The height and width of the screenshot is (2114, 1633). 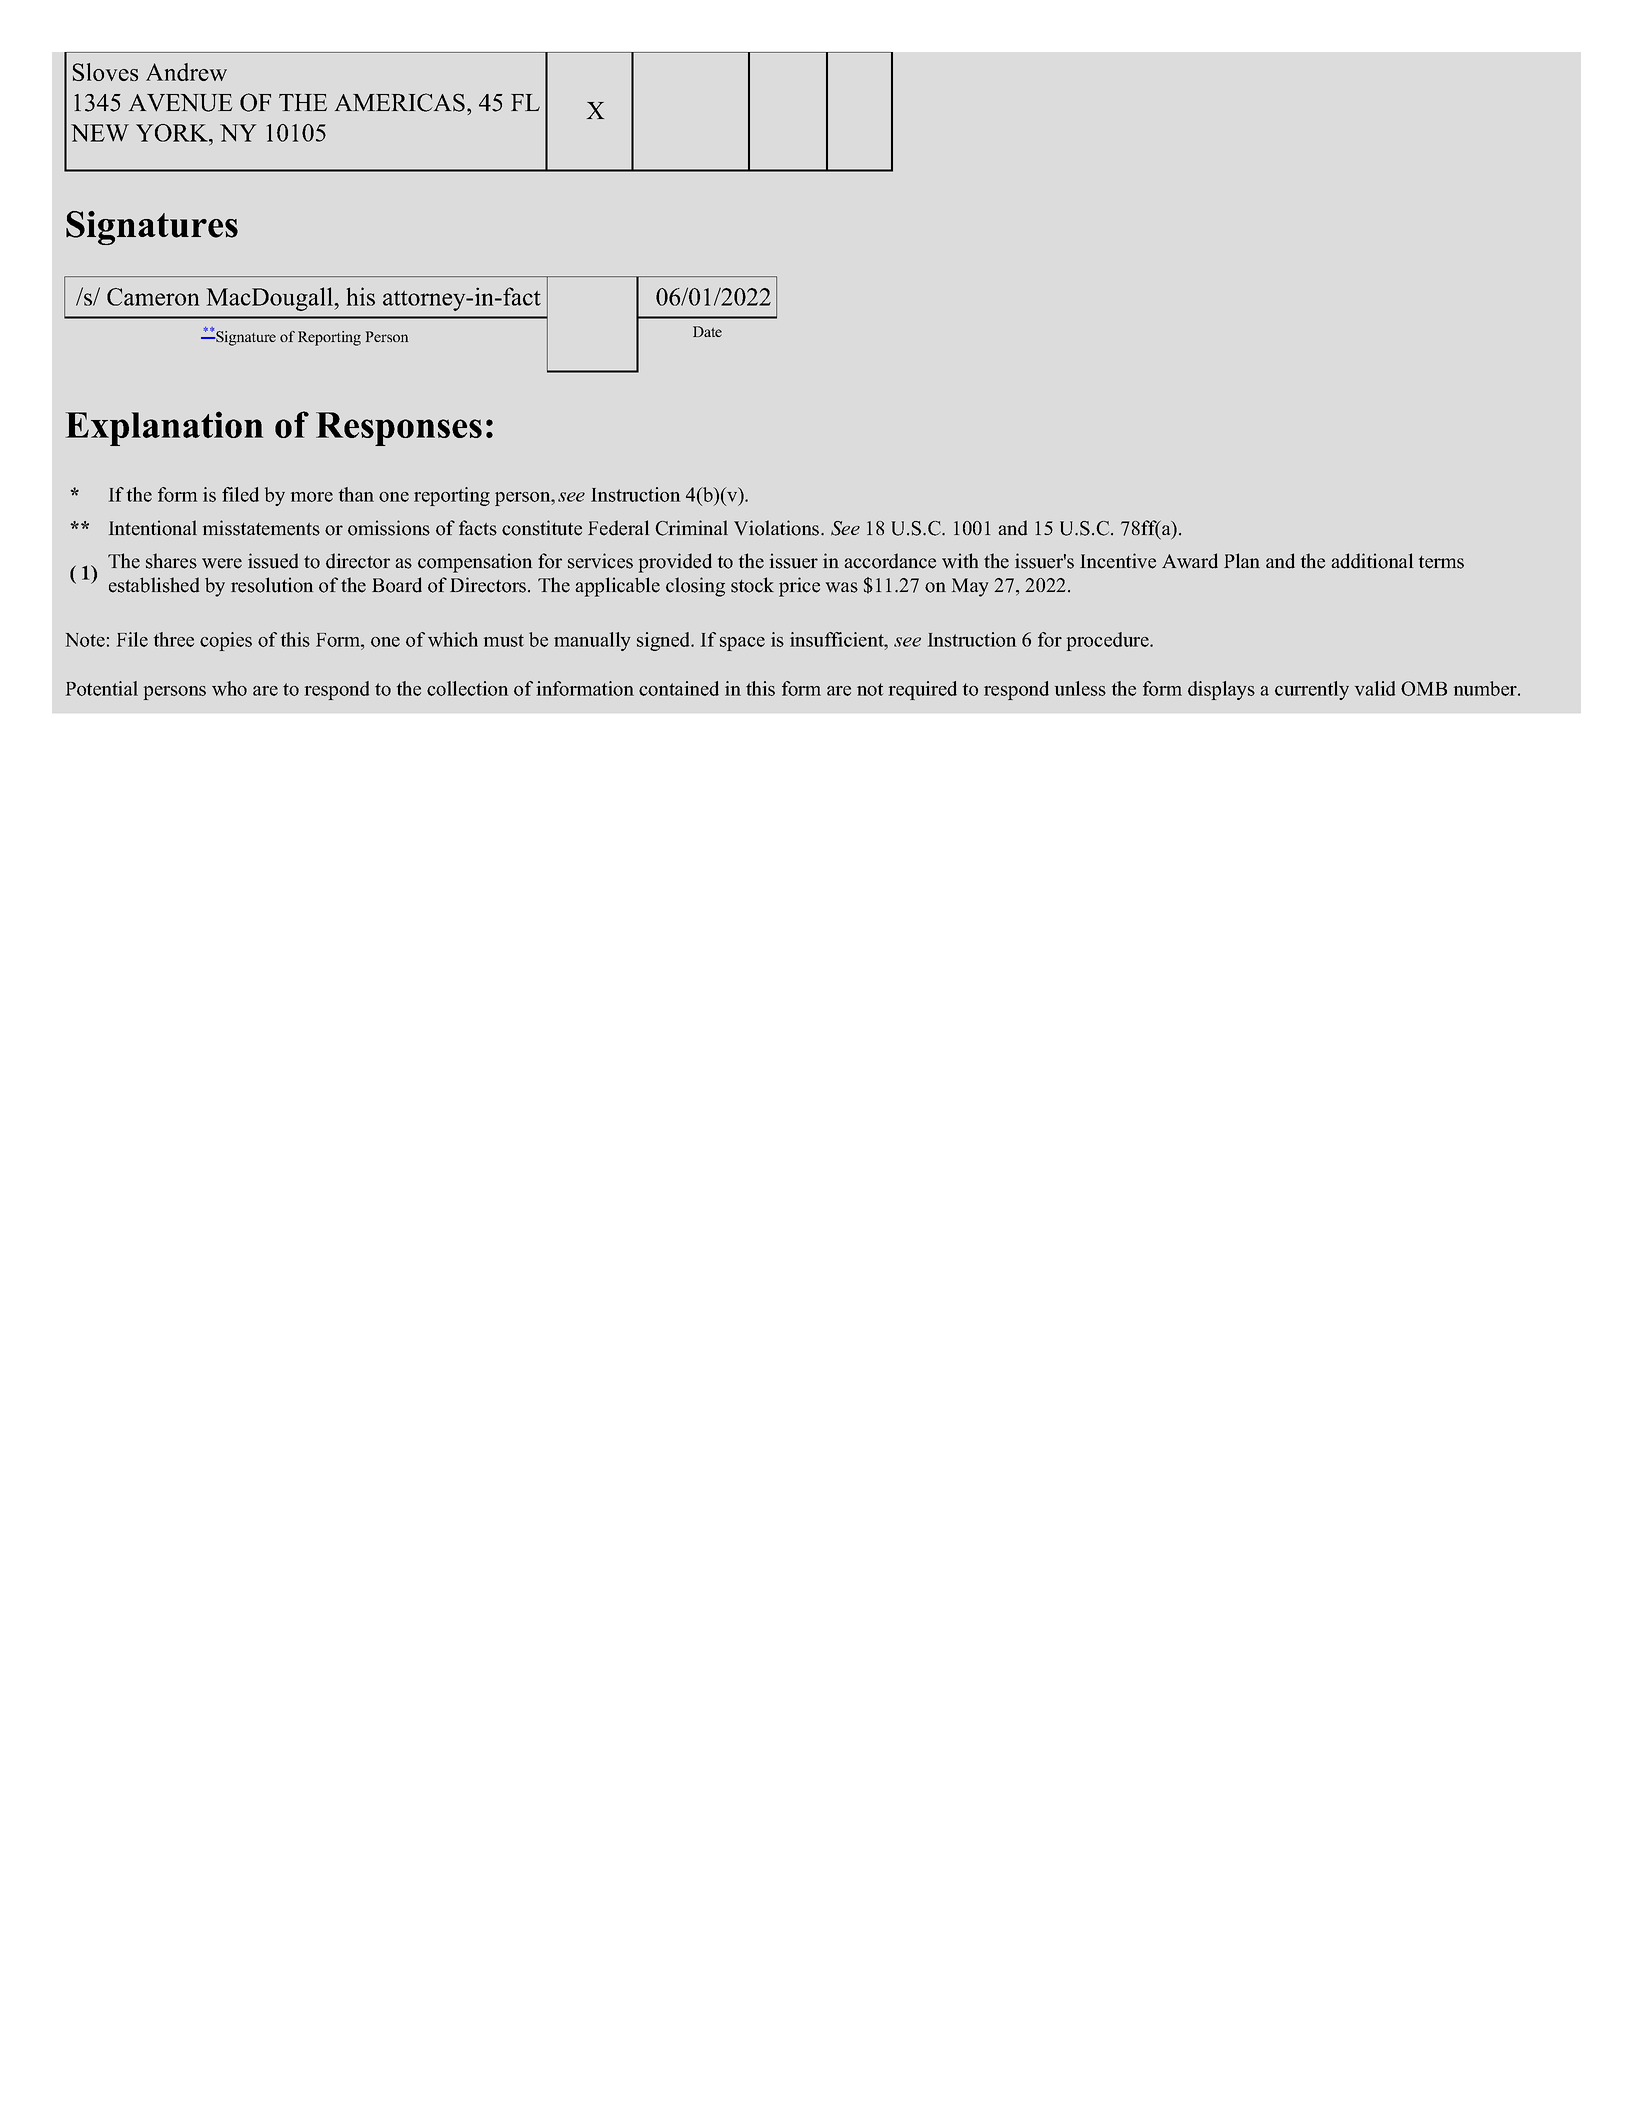 I want to click on Violations, so click(x=778, y=528).
